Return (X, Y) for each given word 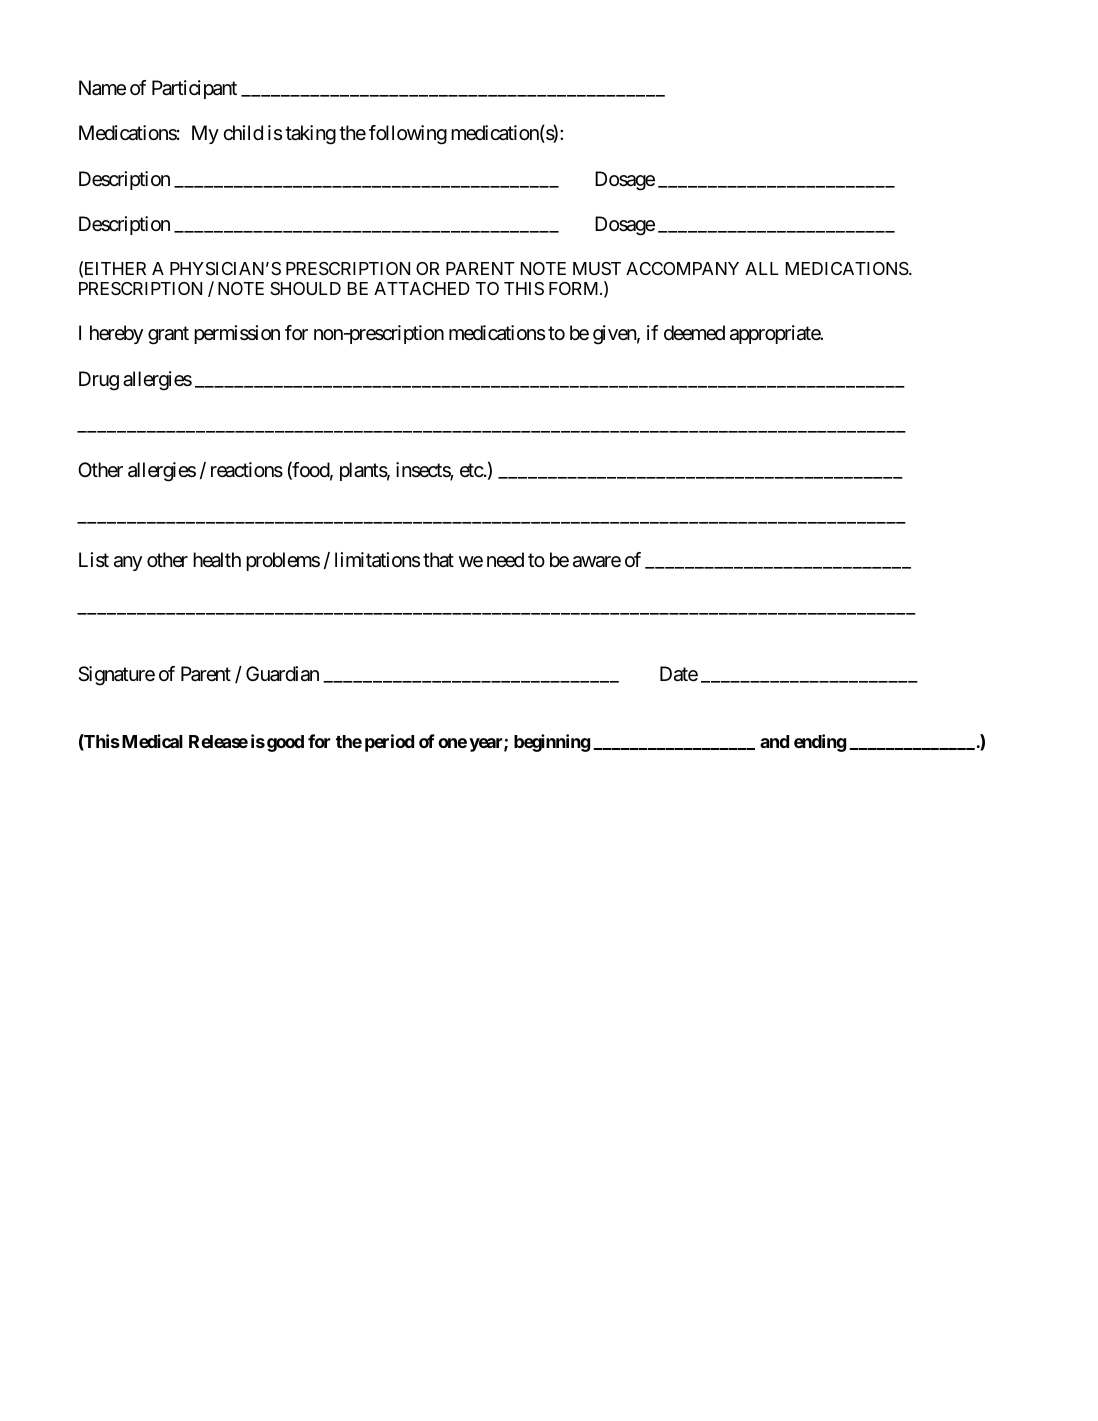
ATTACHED (422, 288)
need (505, 560)
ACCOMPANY (682, 268)
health (217, 560)
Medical (151, 741)
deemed (694, 333)
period (389, 743)
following (408, 135)
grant (168, 336)
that (438, 560)
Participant (194, 89)
